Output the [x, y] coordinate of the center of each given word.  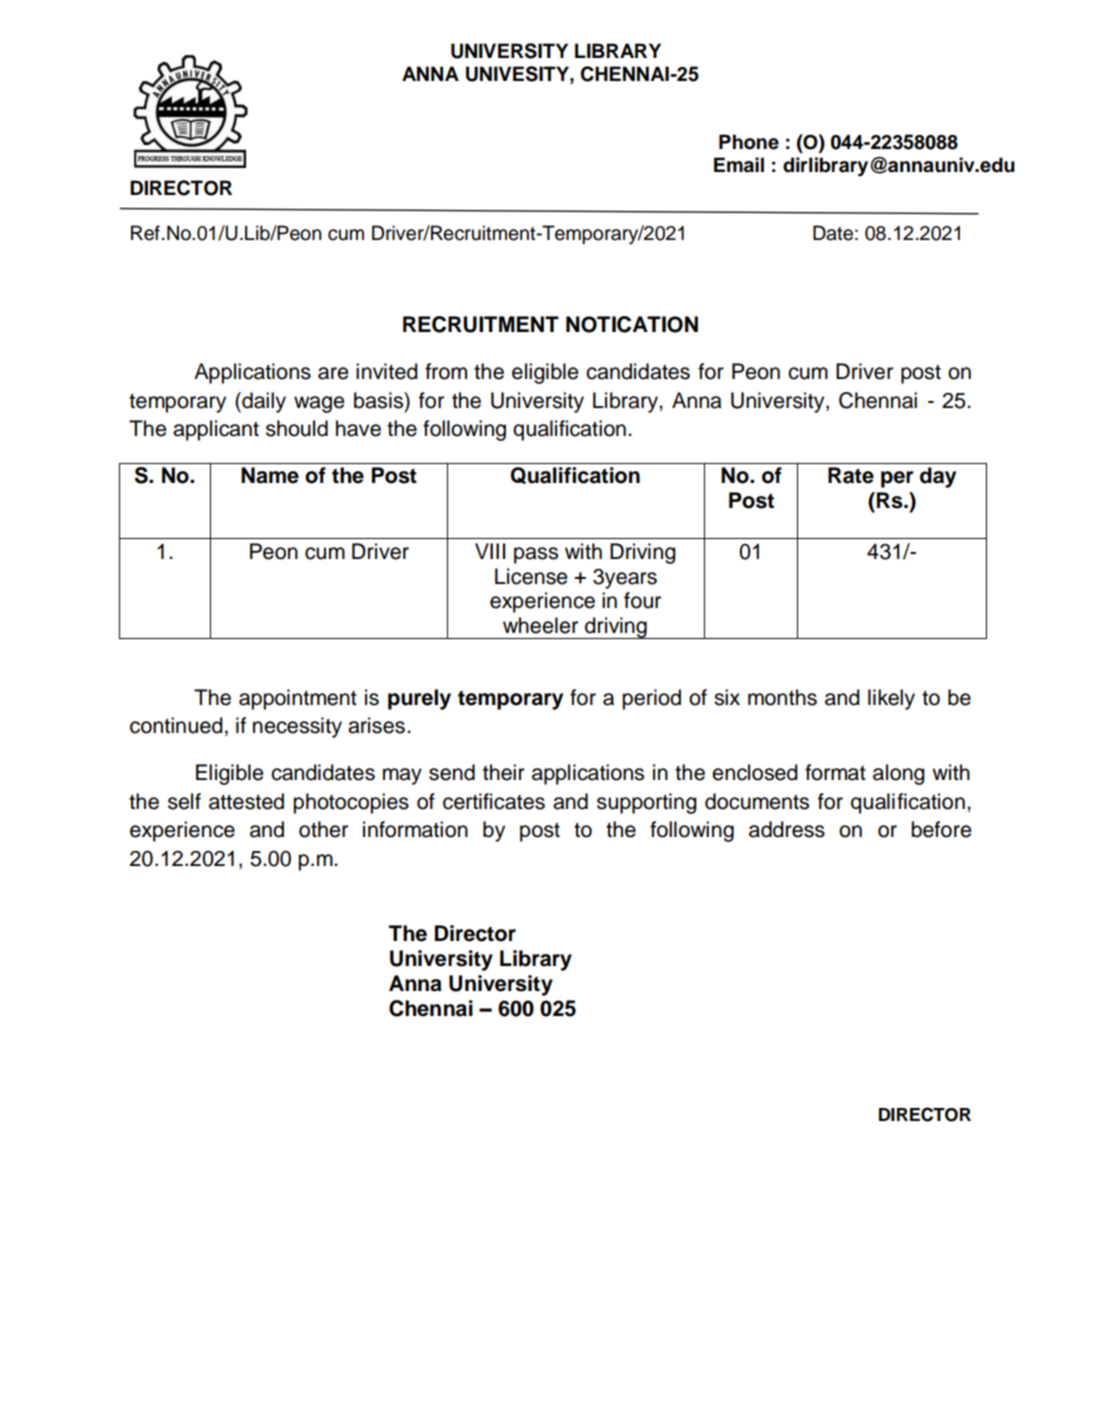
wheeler [540, 625]
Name [270, 475]
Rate [851, 475]
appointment [298, 699]
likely [891, 699]
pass [536, 555]
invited [387, 371]
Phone [749, 142]
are [333, 373]
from [446, 371]
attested [246, 801]
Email [739, 165]
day [938, 477]
